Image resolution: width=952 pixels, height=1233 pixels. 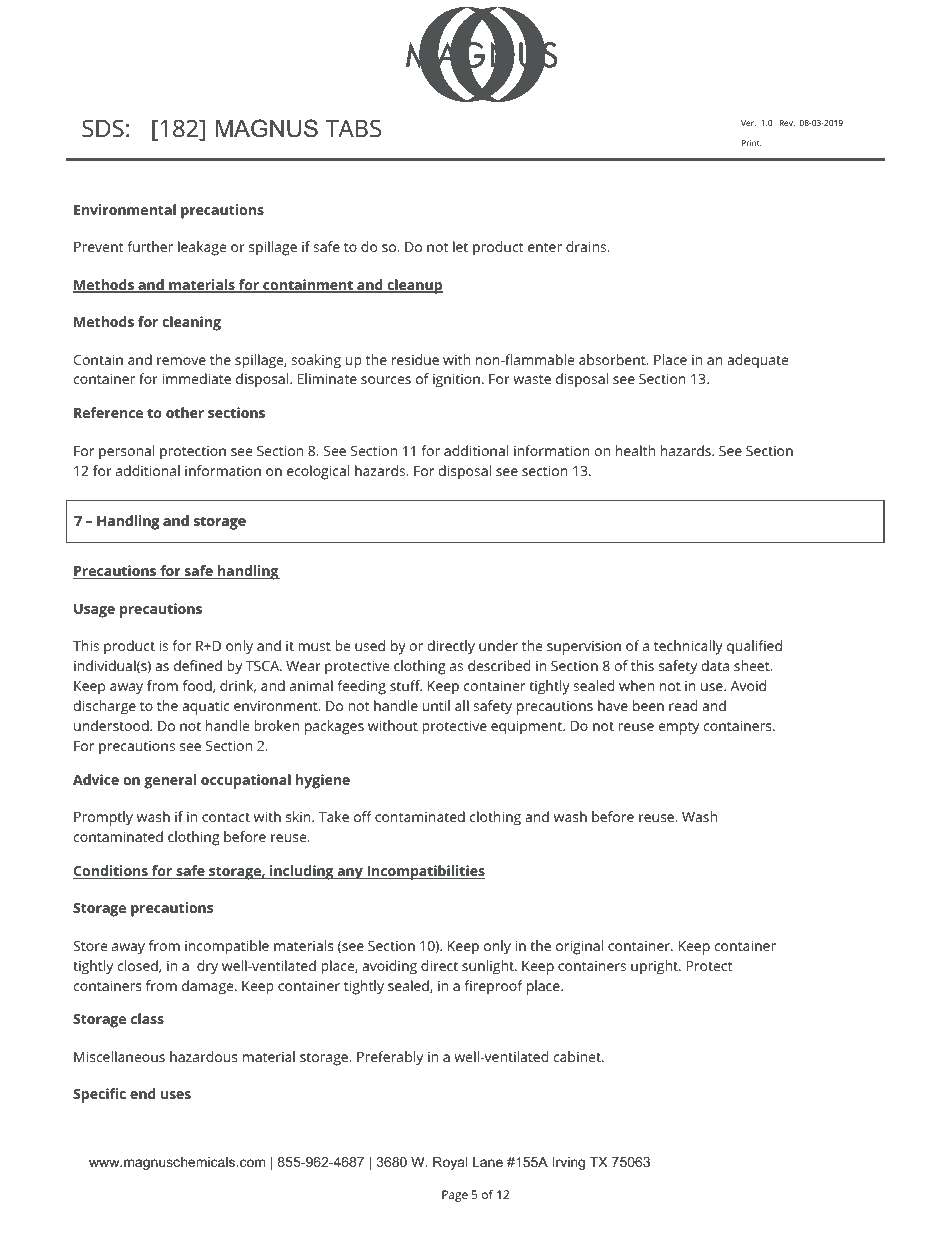 What do you see at coordinates (688, 647) in the image?
I see `technically` at bounding box center [688, 647].
